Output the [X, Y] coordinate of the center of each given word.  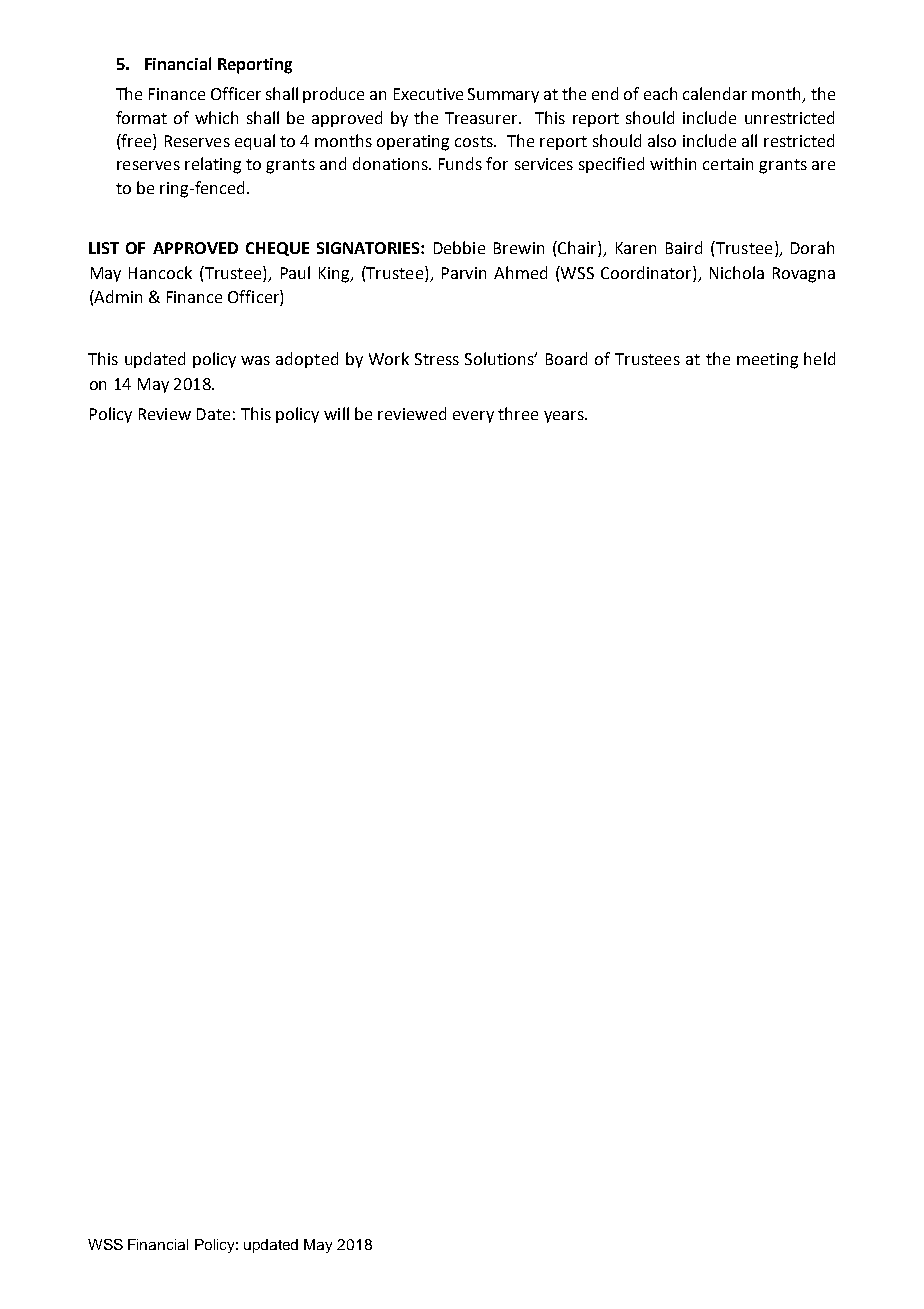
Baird [684, 247]
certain [728, 164]
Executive [428, 94]
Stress [437, 359]
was [255, 360]
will [336, 413]
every [473, 417]
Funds [460, 163]
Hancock [160, 272]
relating [213, 165]
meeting [767, 361]
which [216, 117]
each [660, 93]
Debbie [459, 247]
